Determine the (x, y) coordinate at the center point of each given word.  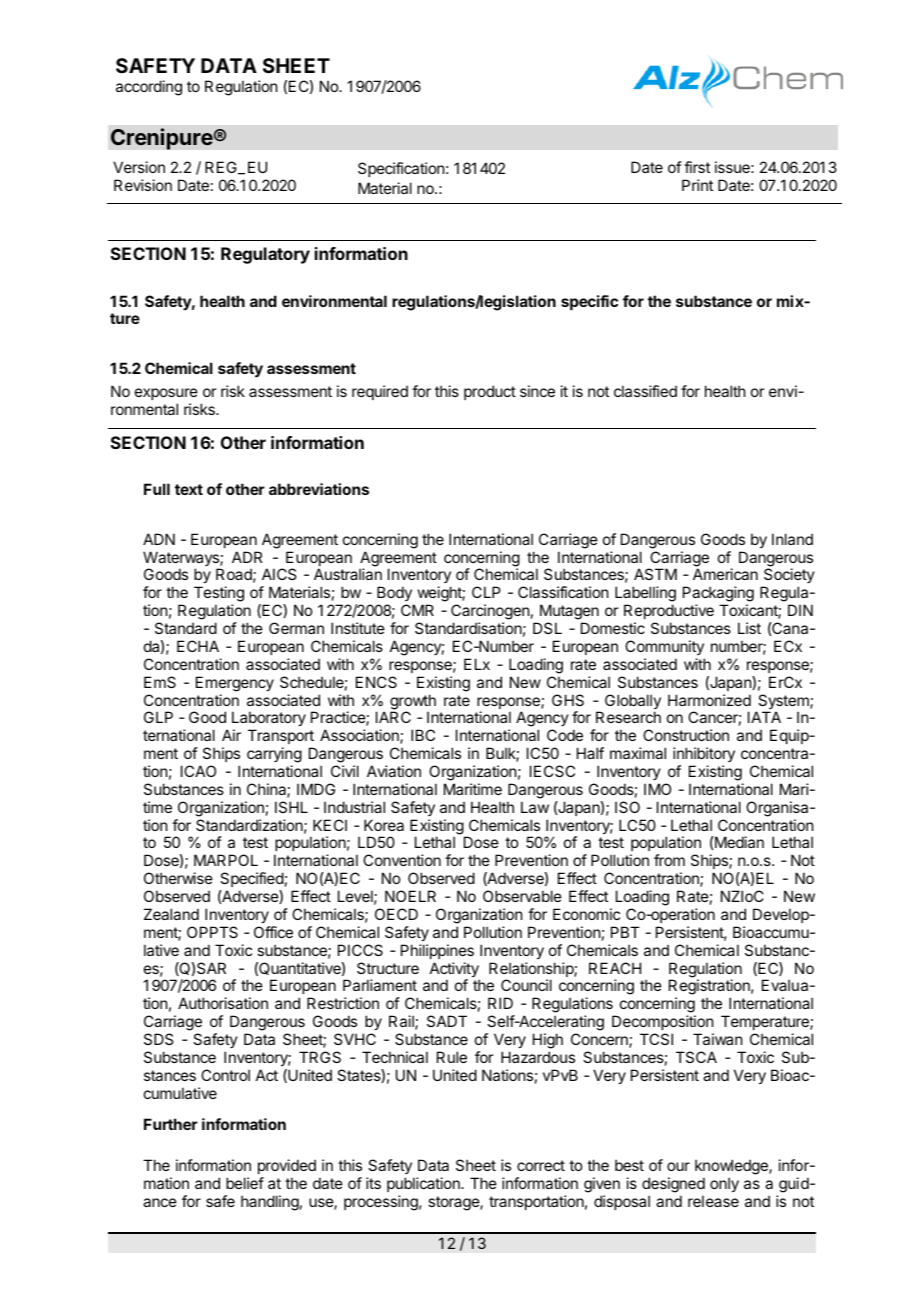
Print (697, 185)
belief (245, 1183)
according (149, 88)
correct (541, 1165)
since (537, 391)
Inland (792, 539)
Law (535, 807)
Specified (252, 879)
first (697, 167)
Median (738, 842)
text (189, 489)
